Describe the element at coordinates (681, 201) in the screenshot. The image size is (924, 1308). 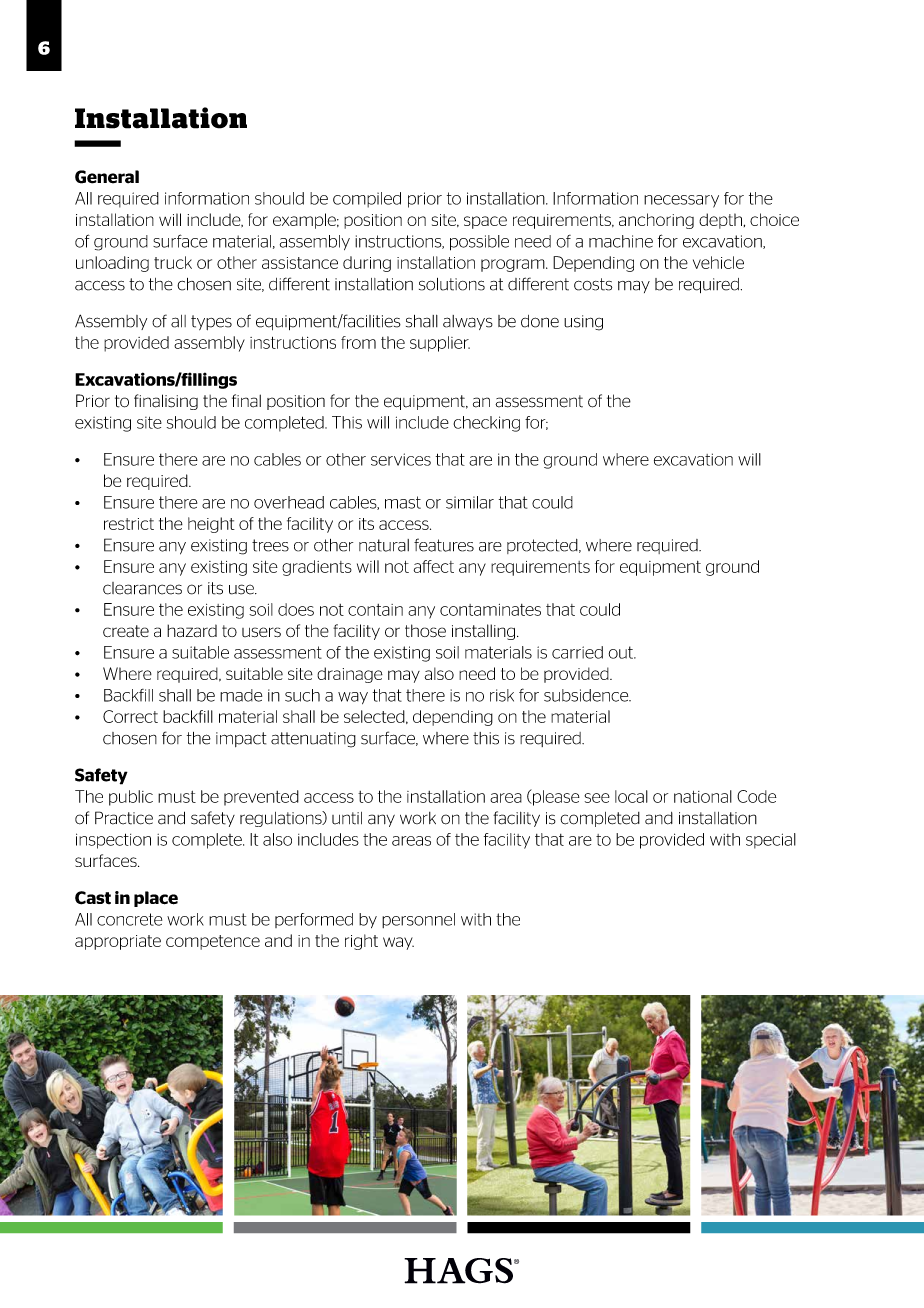
I see `necessary` at that location.
